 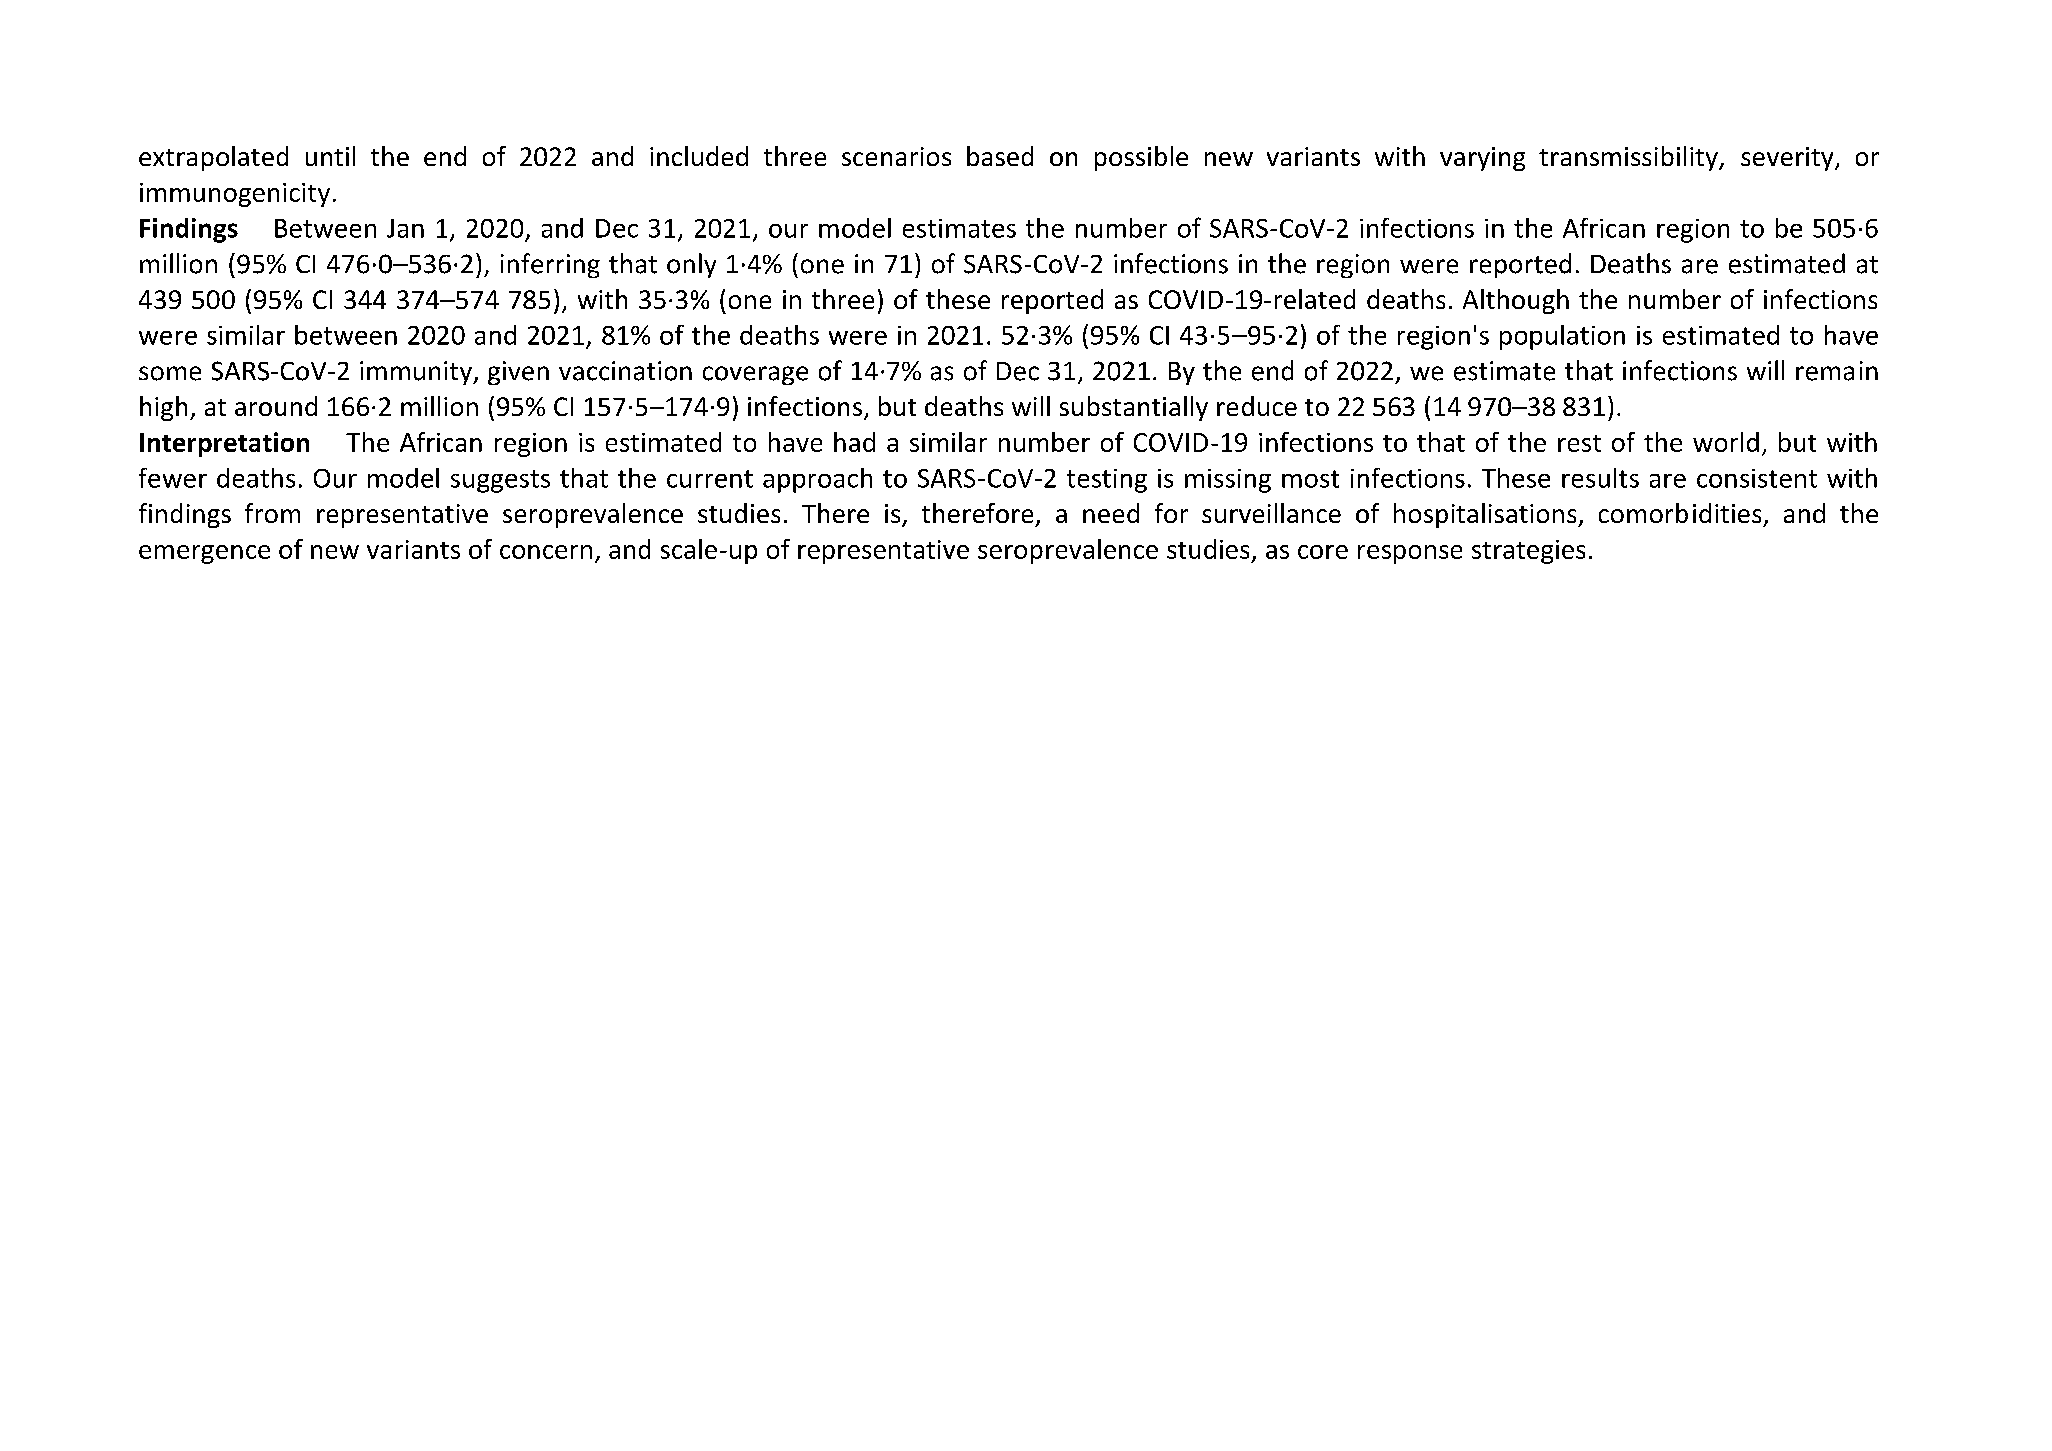 I want to click on until, so click(x=330, y=156).
